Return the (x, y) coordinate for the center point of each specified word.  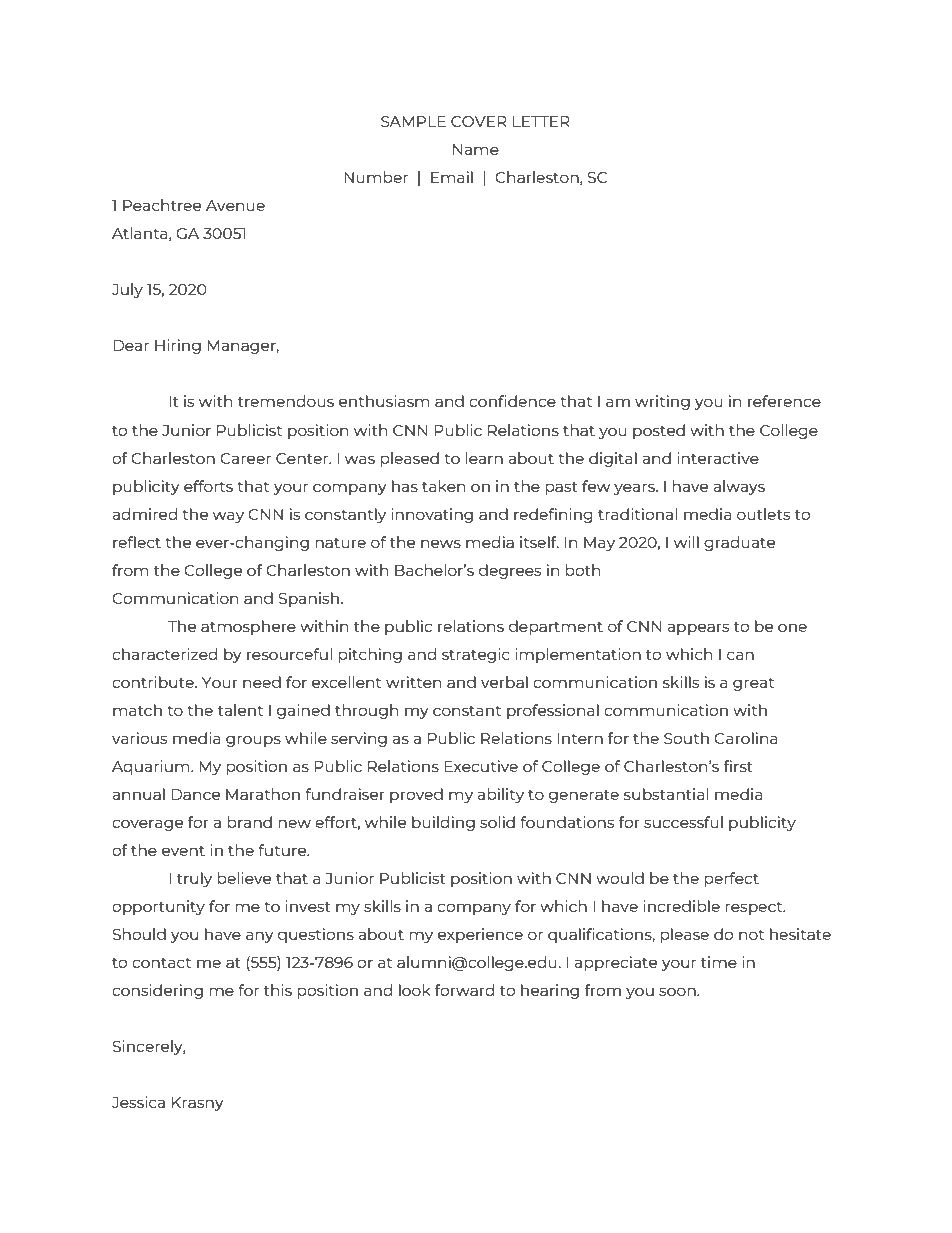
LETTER (541, 121)
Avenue (235, 205)
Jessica (138, 1102)
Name (476, 149)
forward (464, 990)
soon (678, 991)
